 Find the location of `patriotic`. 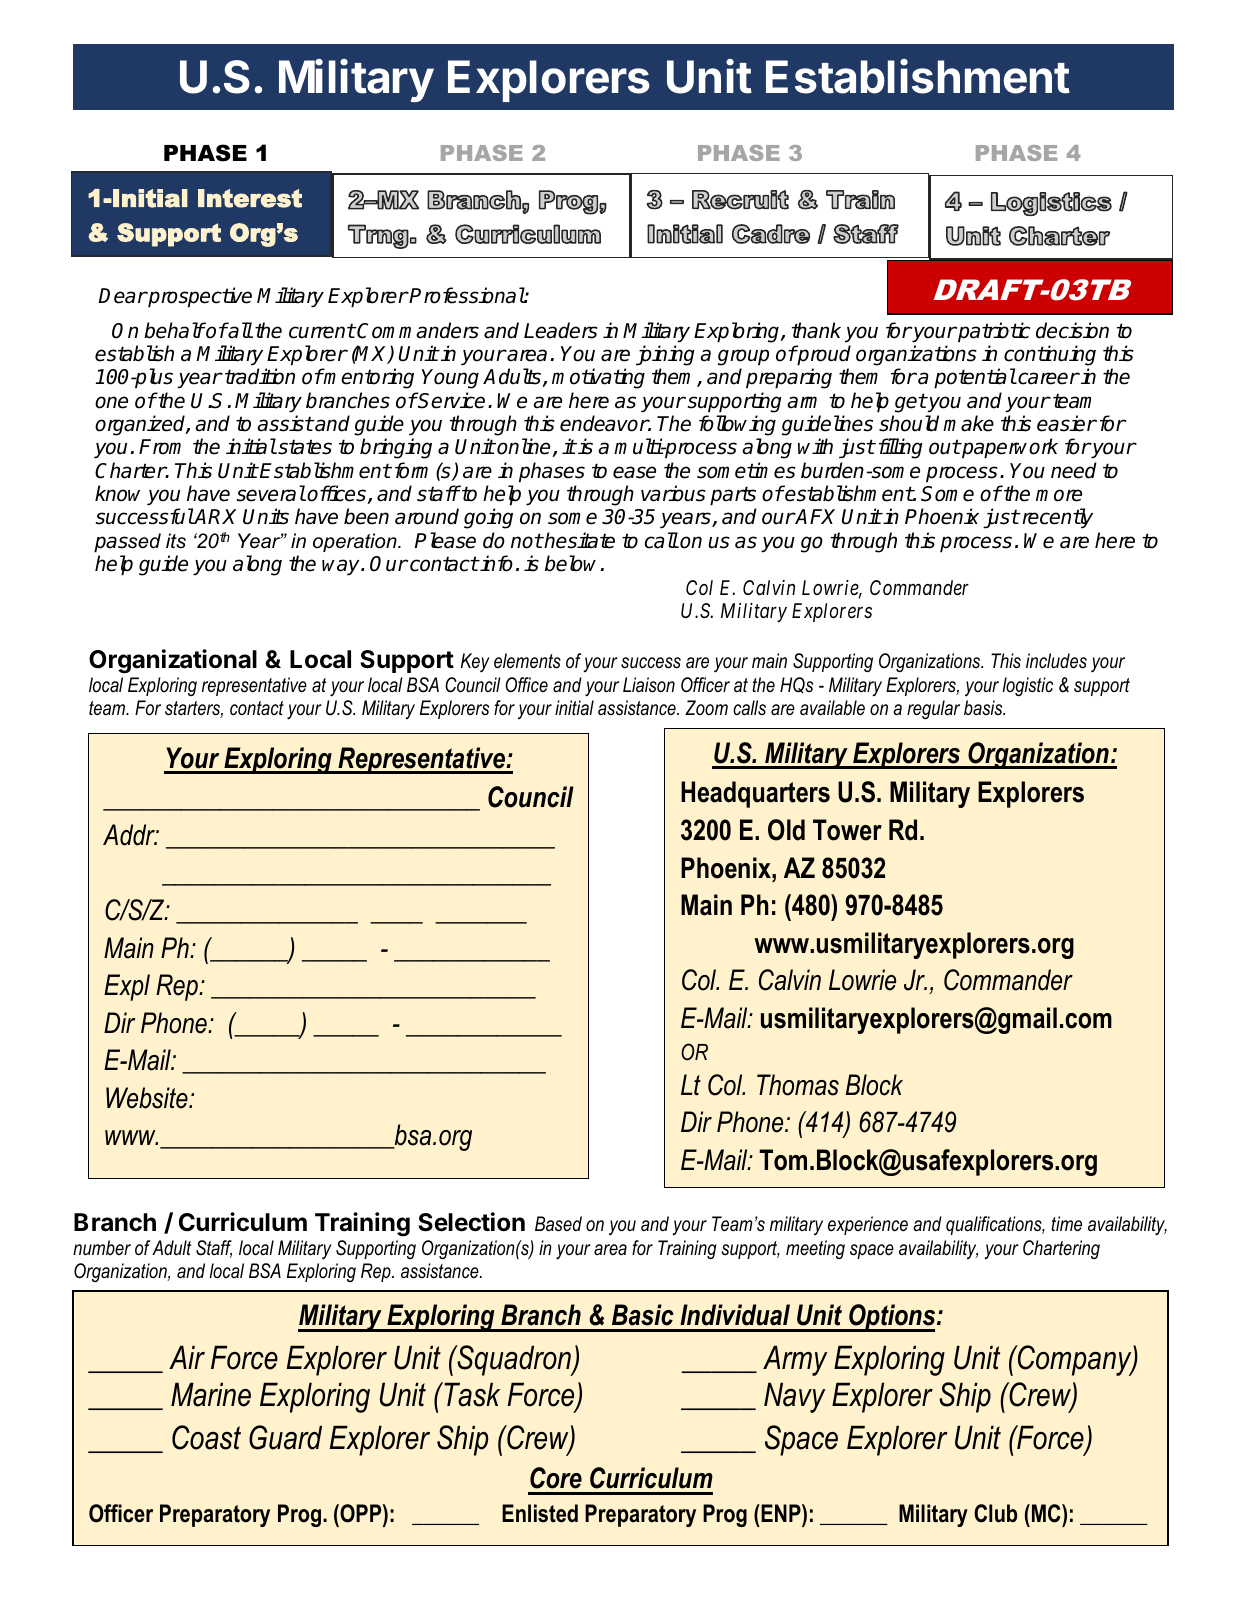

patriotic is located at coordinates (993, 332).
